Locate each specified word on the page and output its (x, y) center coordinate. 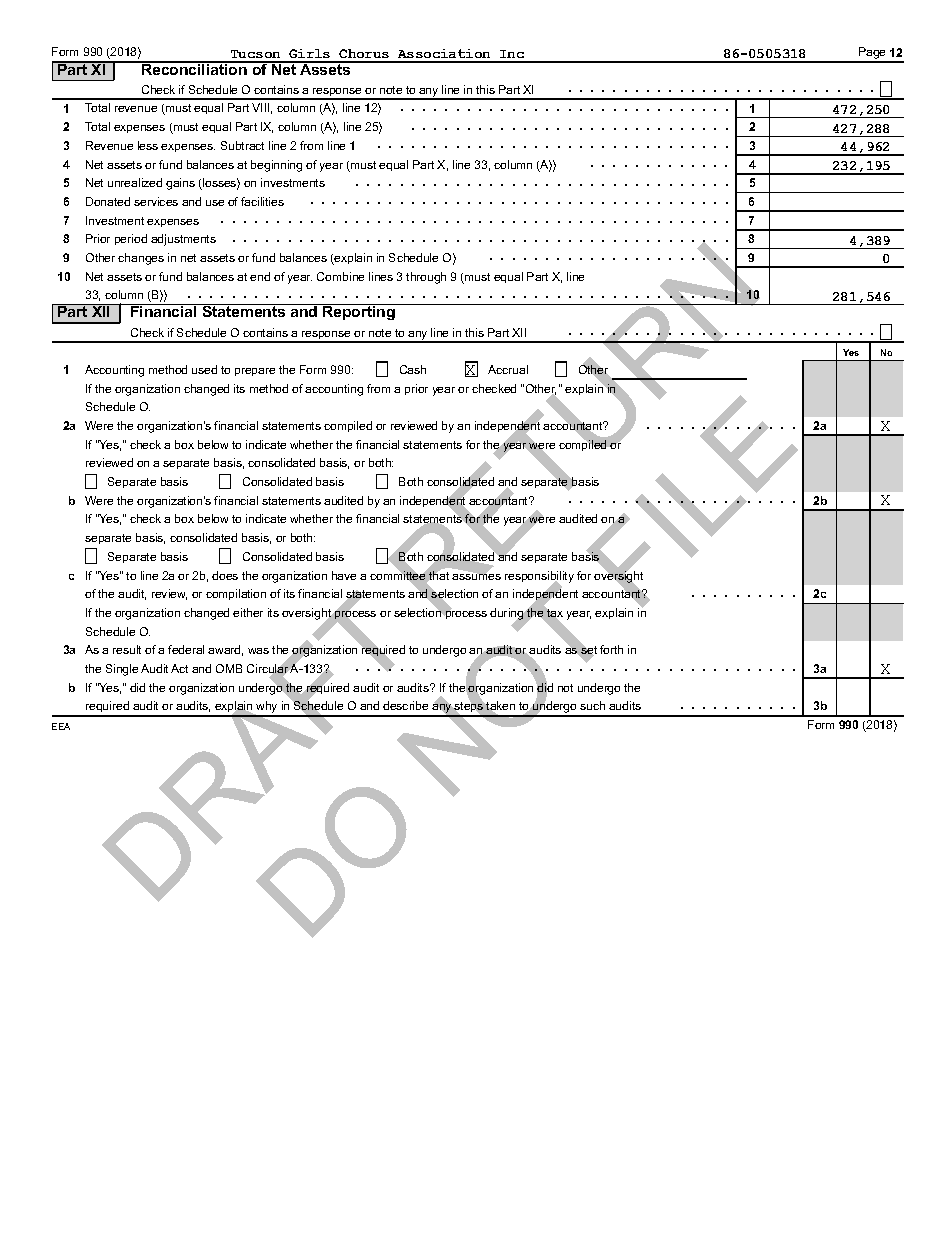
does (225, 575)
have (344, 575)
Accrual (508, 369)
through (426, 278)
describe (405, 705)
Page (873, 54)
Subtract (242, 145)
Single (122, 670)
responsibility (539, 578)
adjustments (183, 240)
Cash (413, 369)
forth (611, 649)
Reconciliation (194, 68)
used (204, 369)
